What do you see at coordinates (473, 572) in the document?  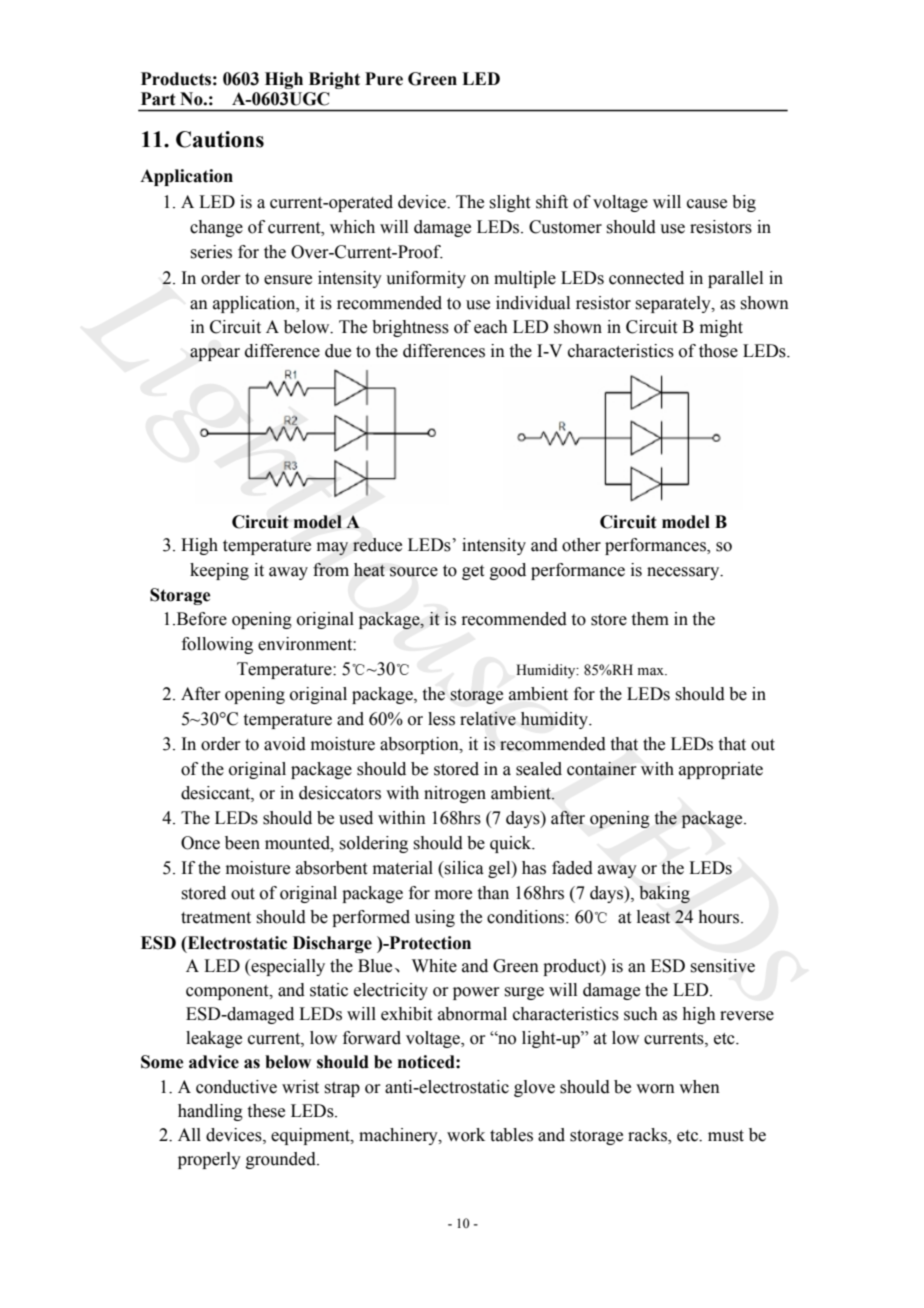 I see `get` at bounding box center [473, 572].
